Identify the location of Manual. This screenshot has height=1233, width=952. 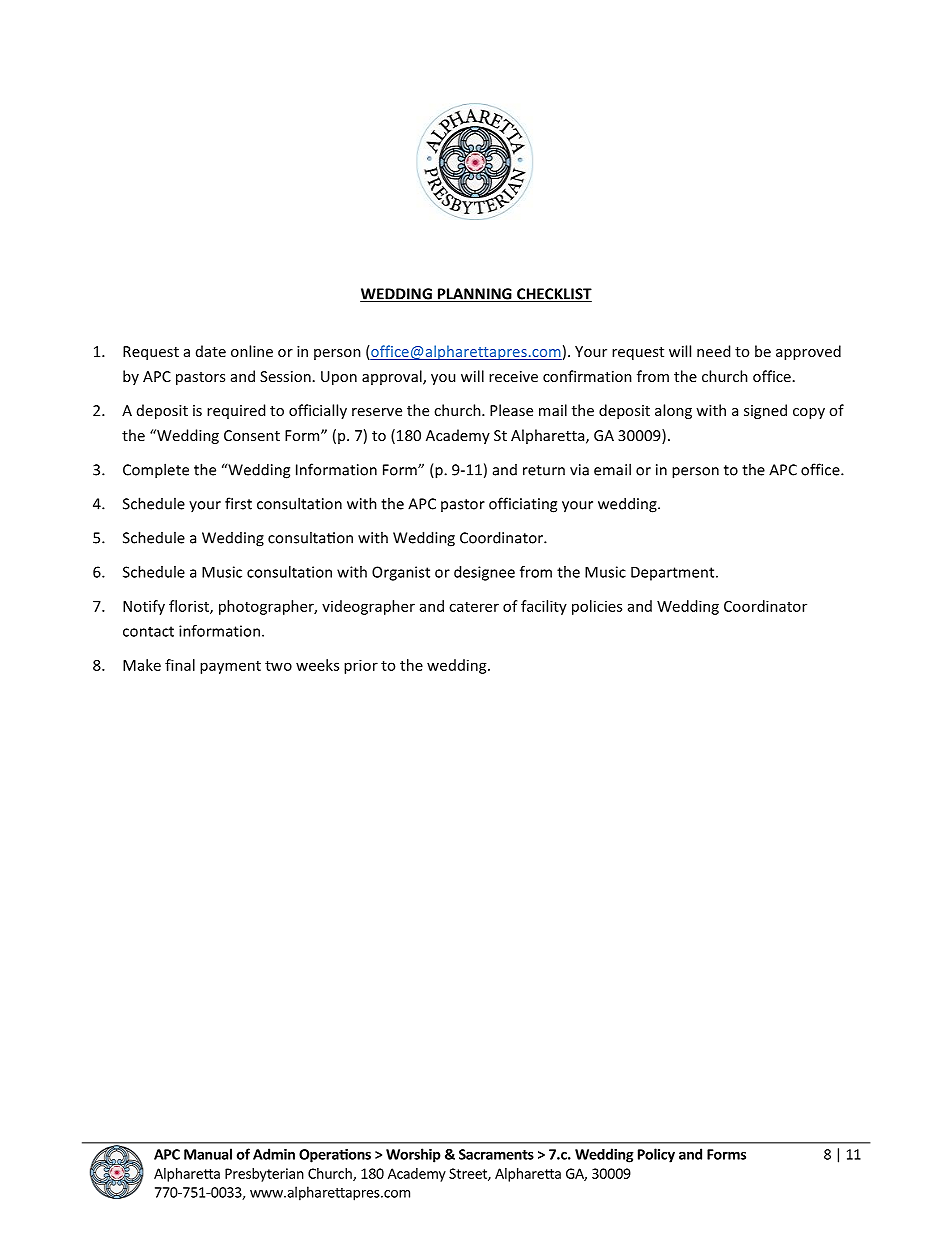
(208, 1154).
